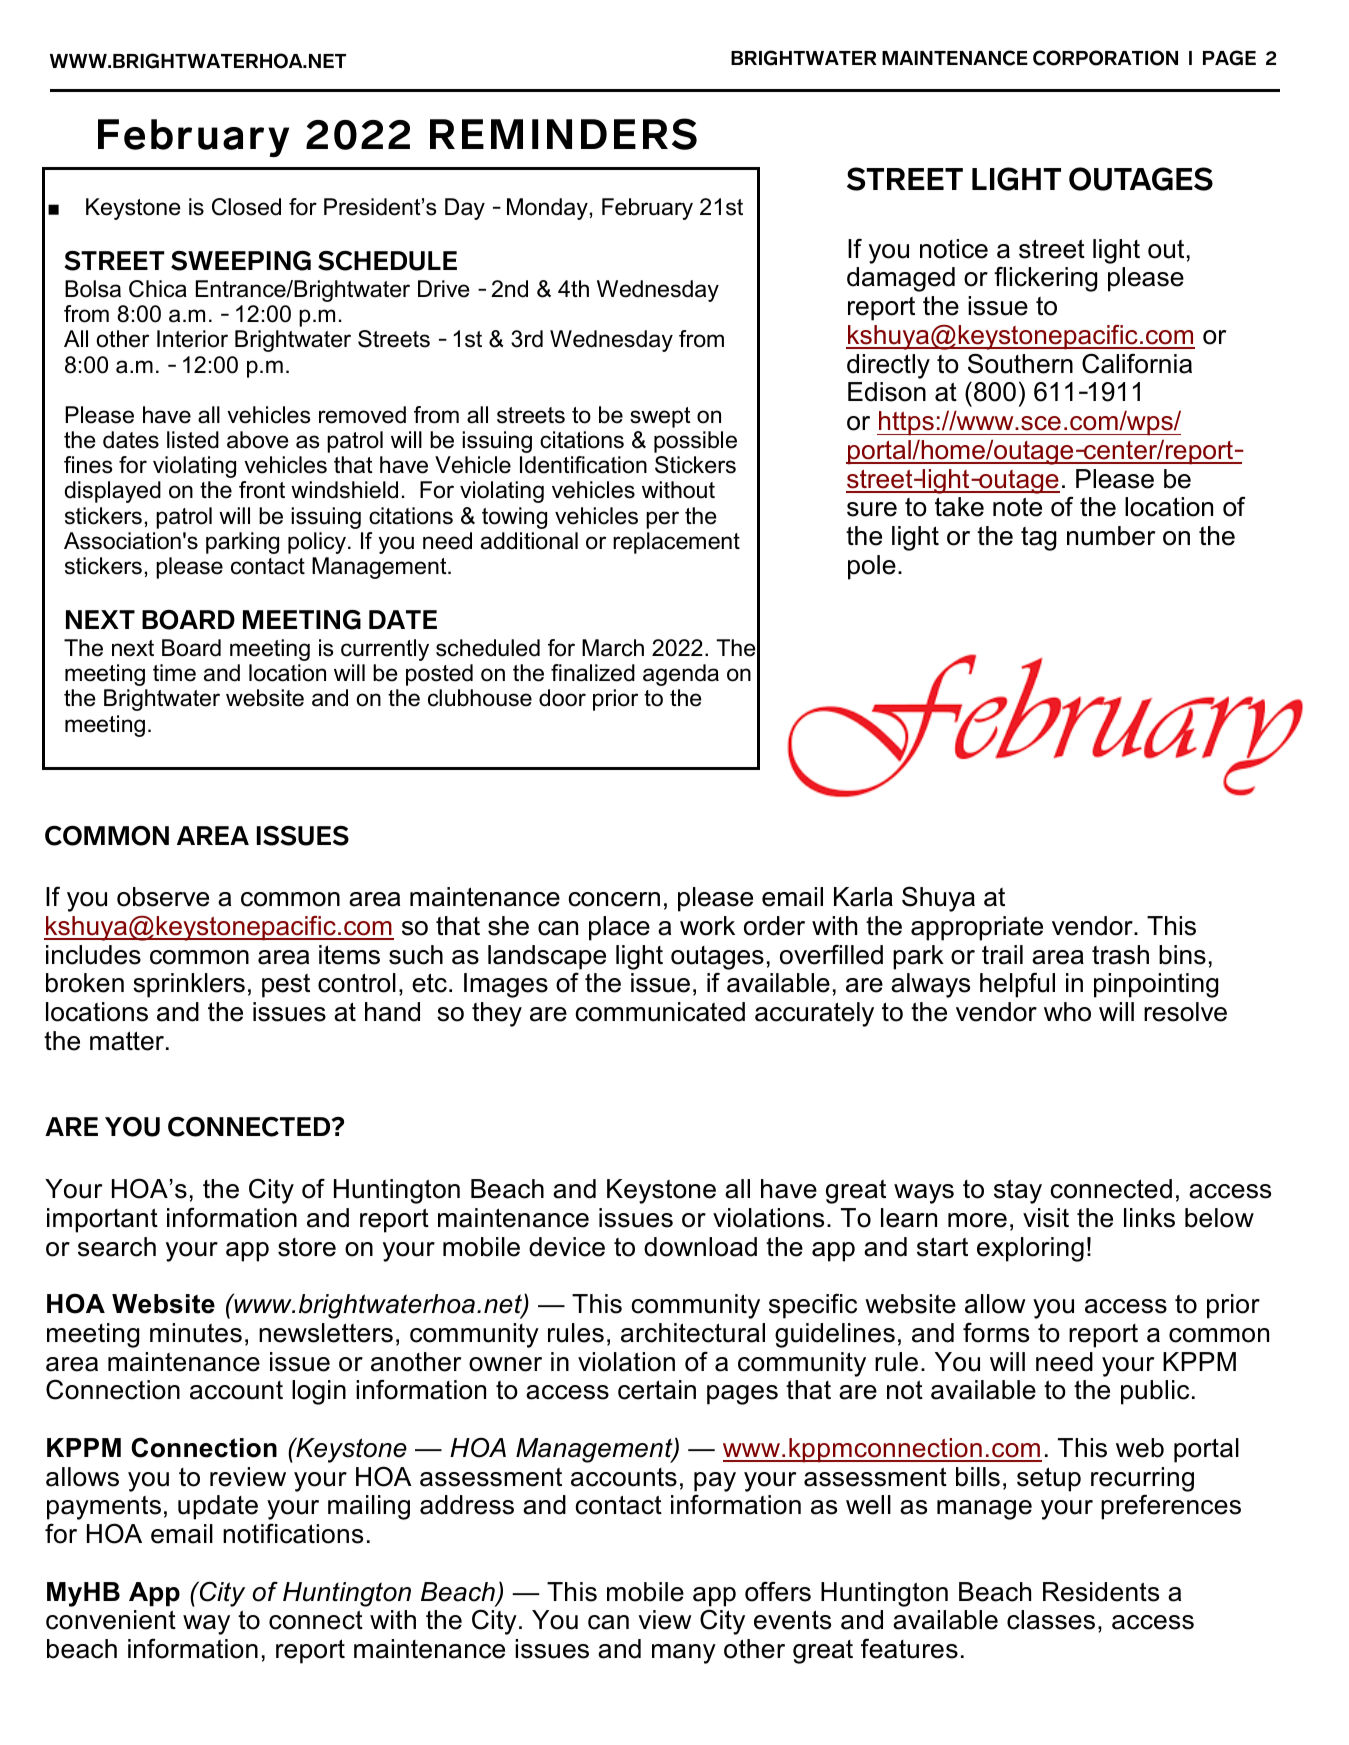  Describe the element at coordinates (1101, 1592) in the screenshot. I see `Residents` at that location.
